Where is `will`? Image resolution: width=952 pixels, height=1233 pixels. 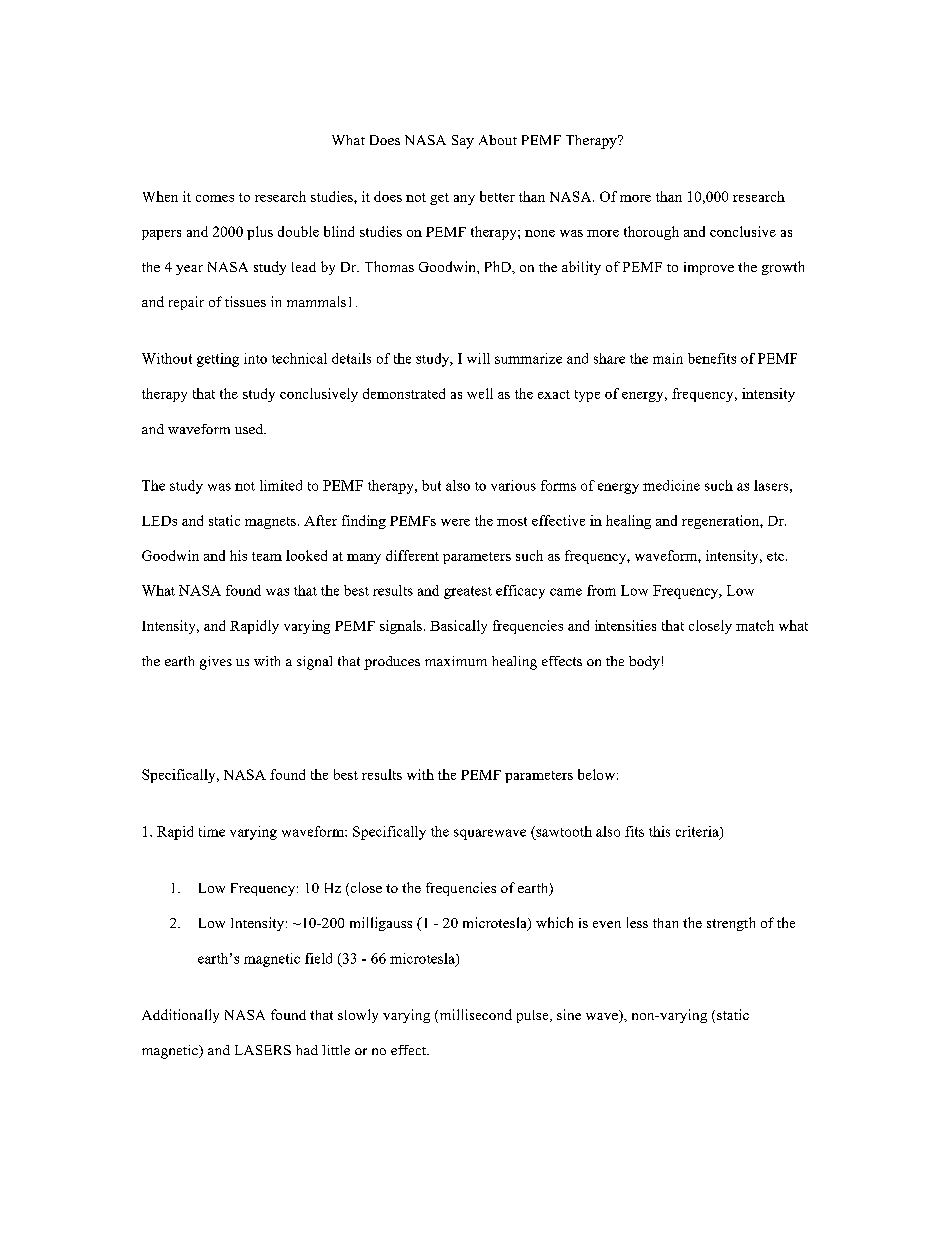
will is located at coordinates (478, 358).
